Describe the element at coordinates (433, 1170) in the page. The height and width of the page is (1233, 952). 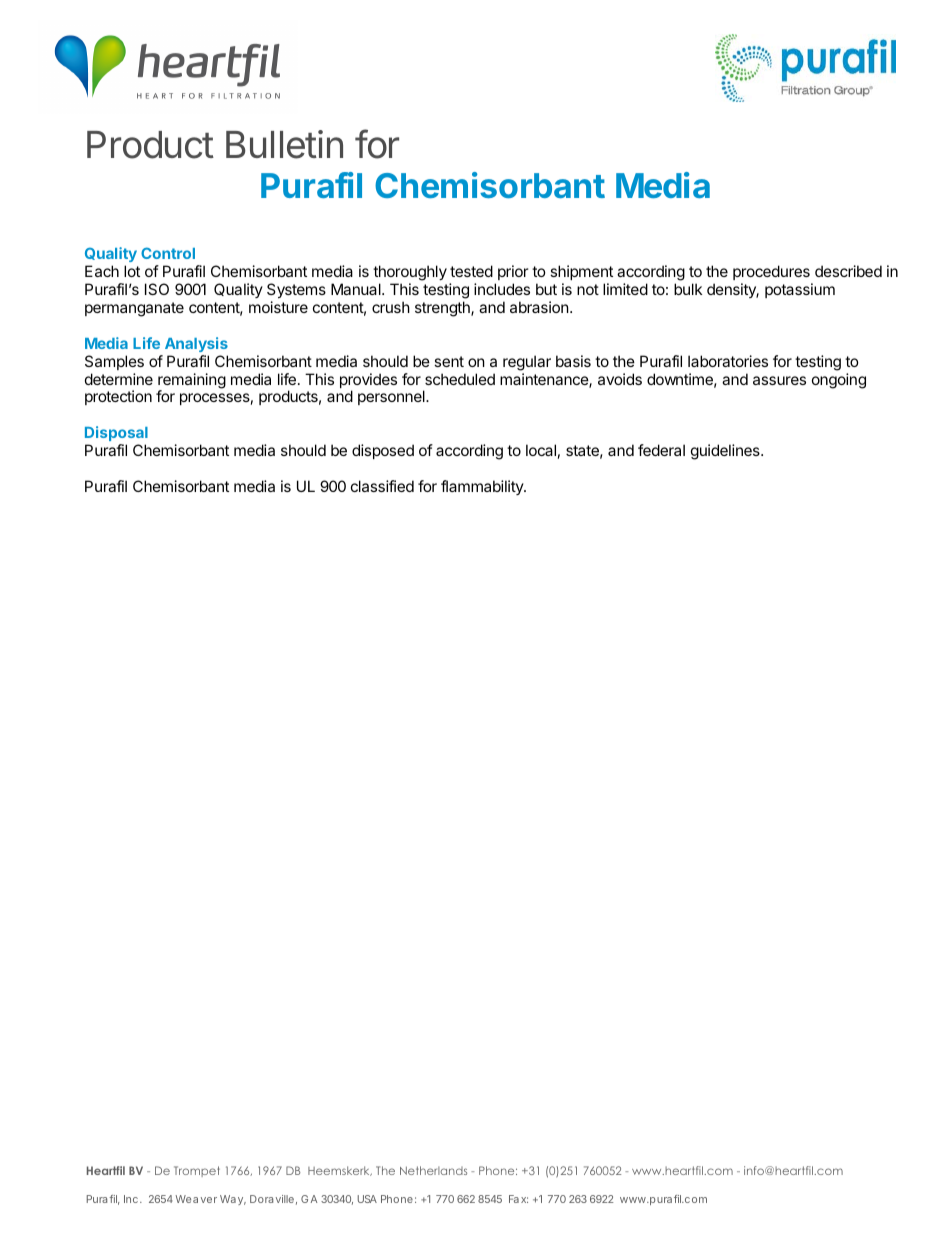
I see `Netherlands` at that location.
